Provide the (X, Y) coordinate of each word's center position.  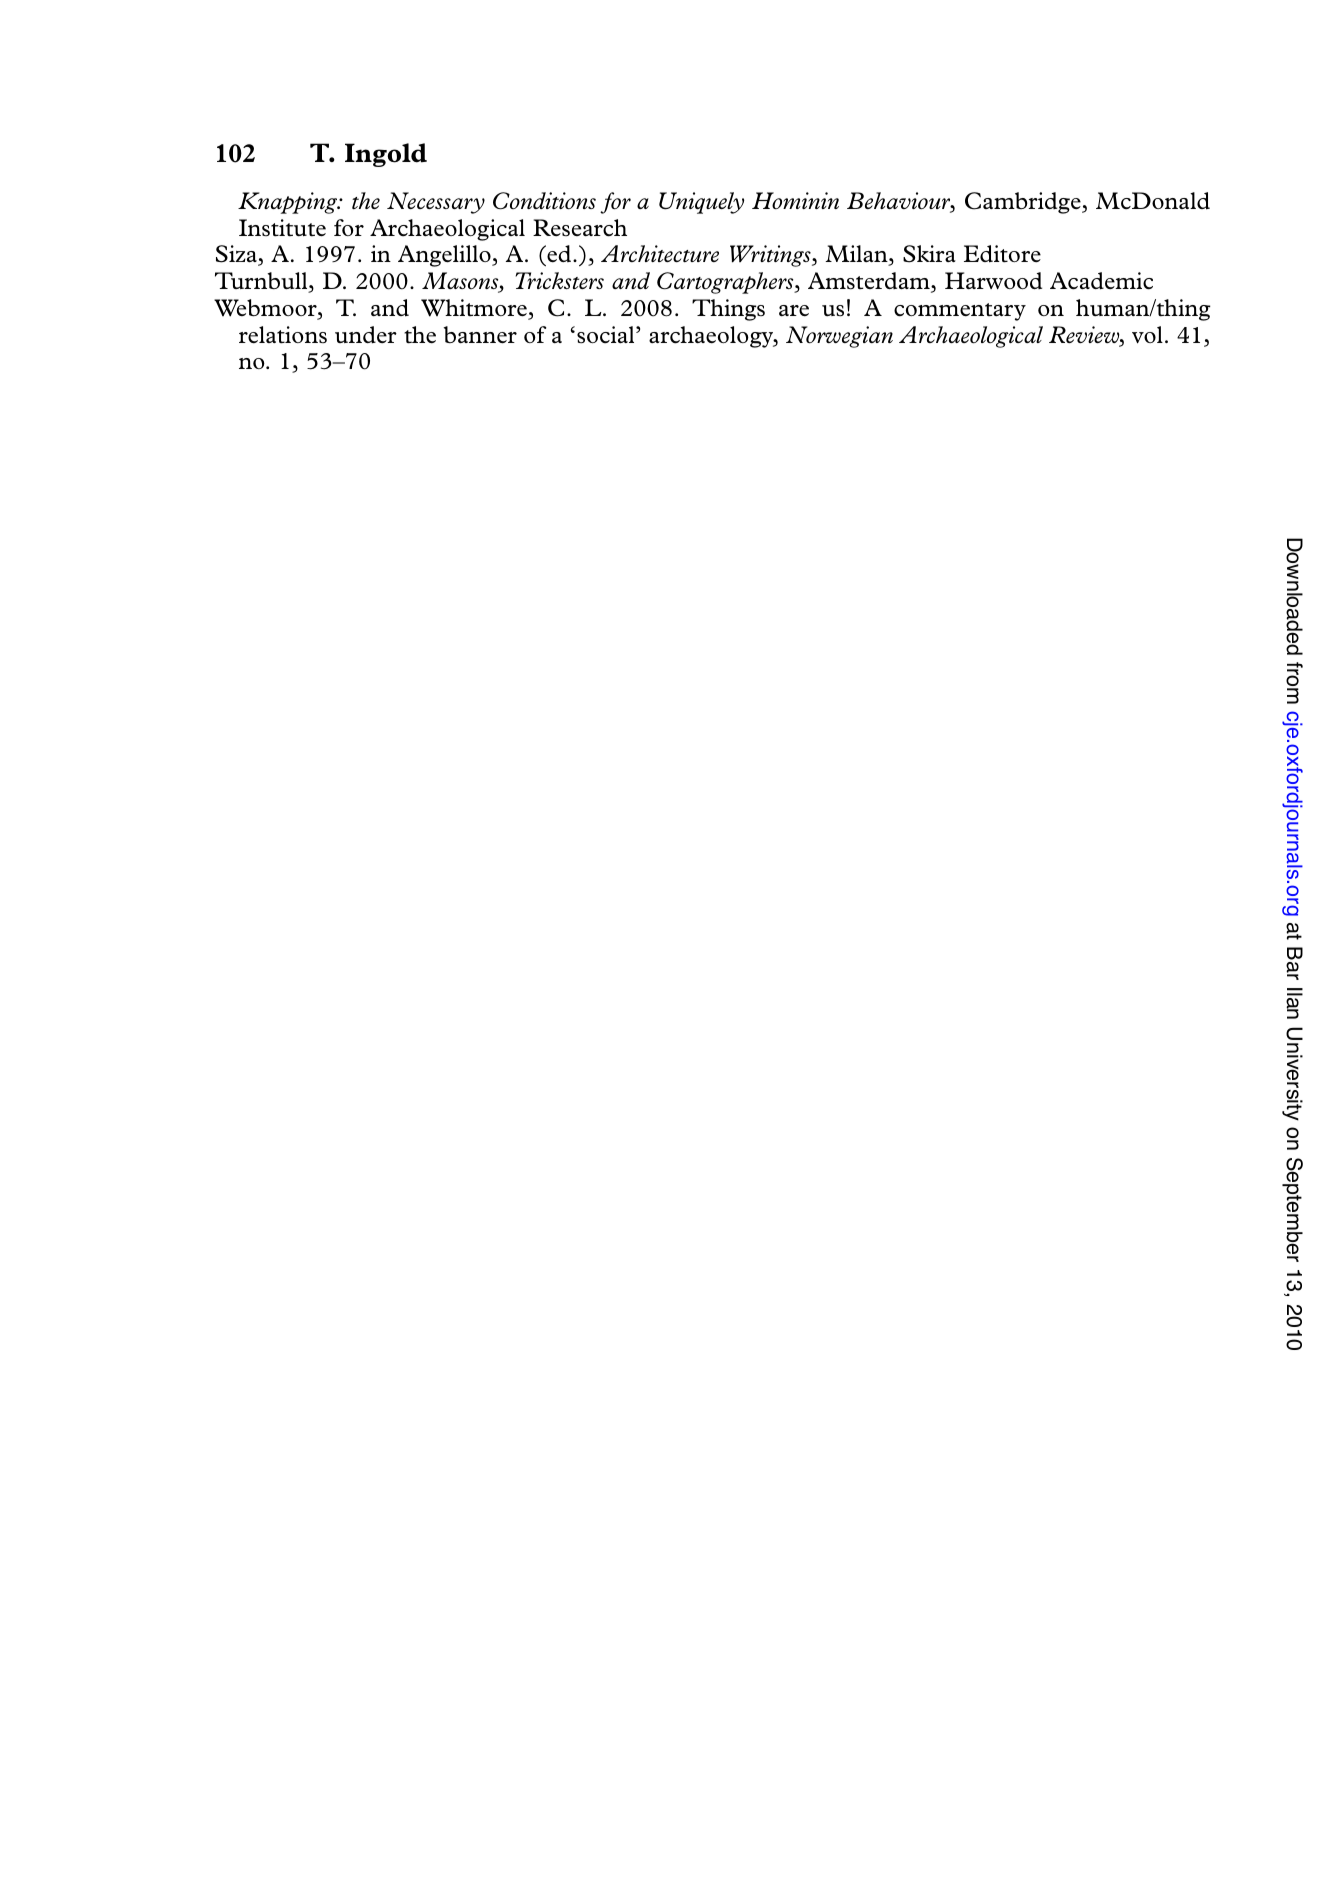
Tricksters (559, 280)
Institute (282, 228)
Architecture (660, 253)
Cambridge (1024, 203)
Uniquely (701, 203)
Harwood (993, 281)
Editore (1002, 254)
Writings (771, 256)
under (366, 335)
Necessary (436, 203)
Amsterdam (870, 282)
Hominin (795, 200)
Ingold (386, 155)
